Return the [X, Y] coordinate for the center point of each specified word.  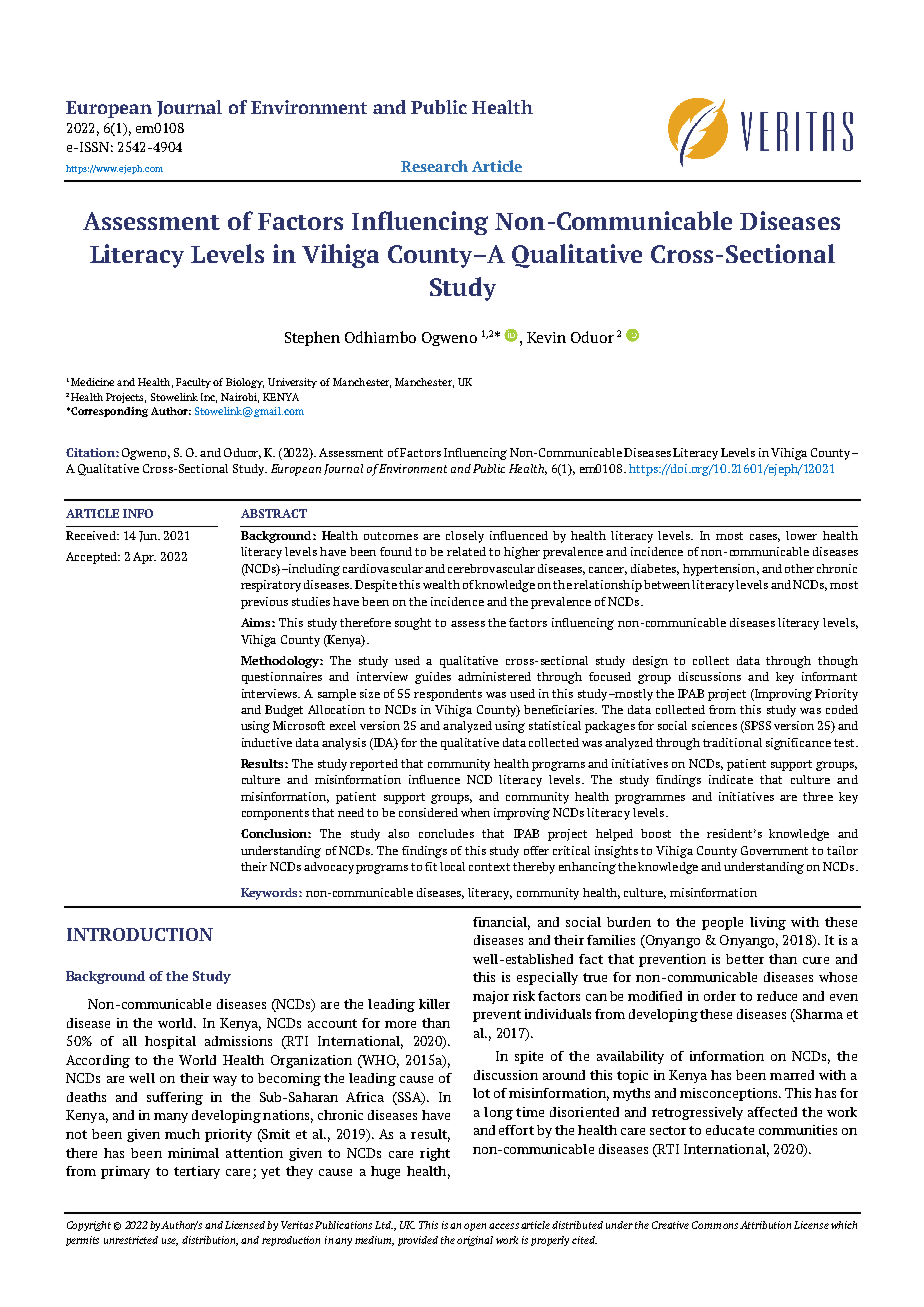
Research [434, 166]
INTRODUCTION [140, 934]
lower [801, 535]
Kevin [546, 337]
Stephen [312, 338]
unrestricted [131, 1240]
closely [465, 537]
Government [774, 850]
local [452, 866]
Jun [149, 536]
